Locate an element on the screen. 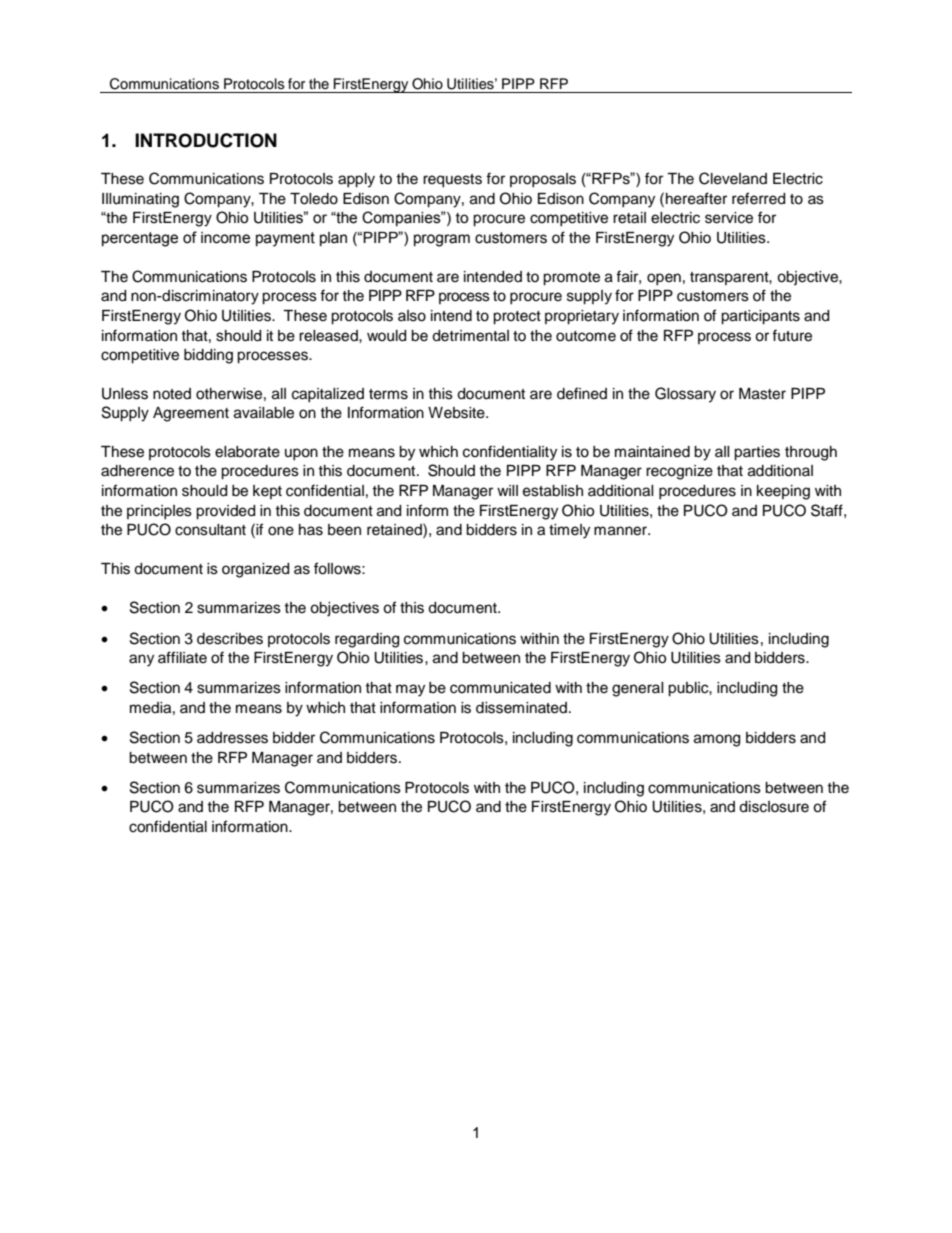 The height and width of the screenshot is (1233, 952). Master is located at coordinates (762, 394).
